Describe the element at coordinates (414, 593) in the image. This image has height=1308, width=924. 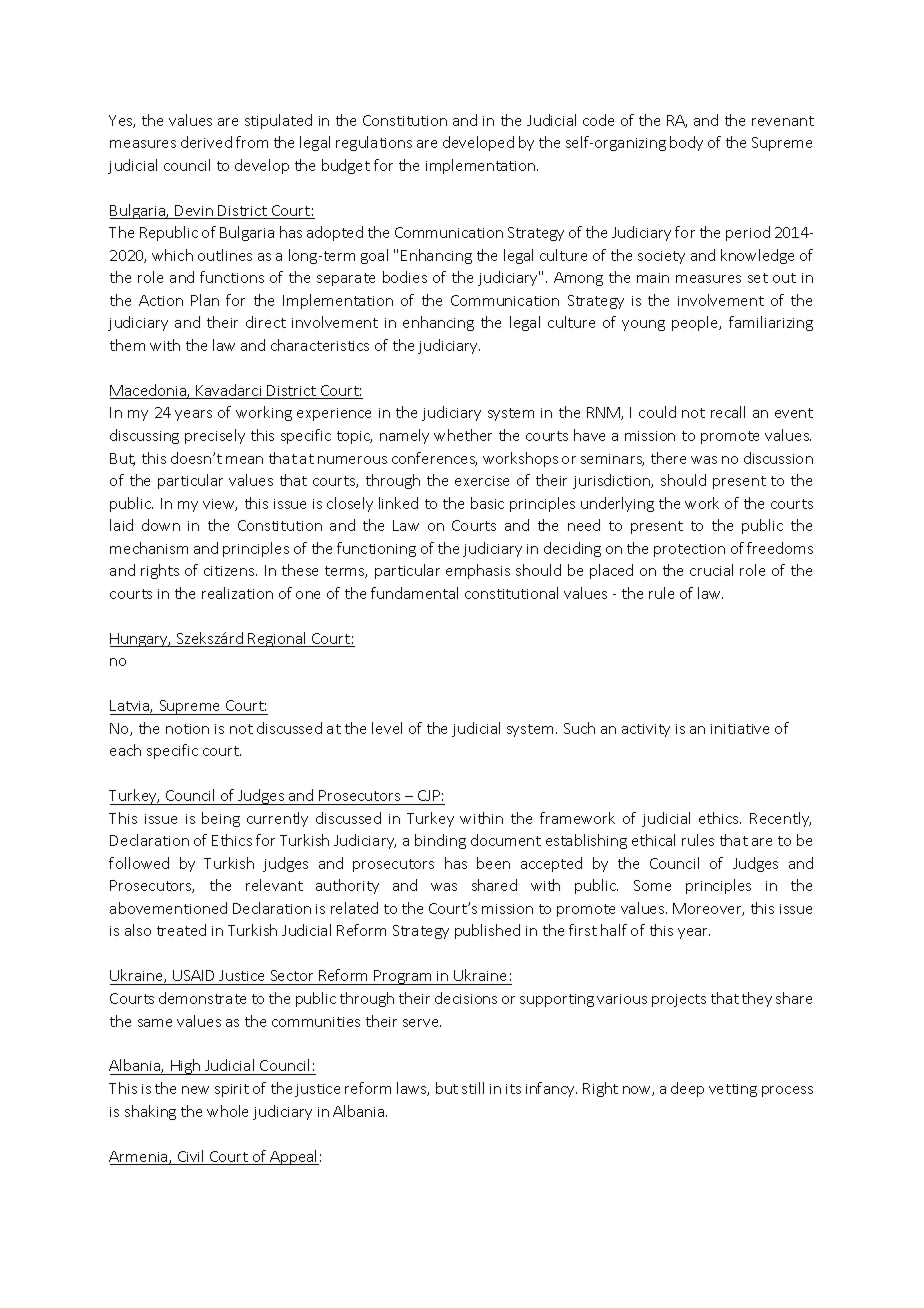
I see `fundamental` at that location.
